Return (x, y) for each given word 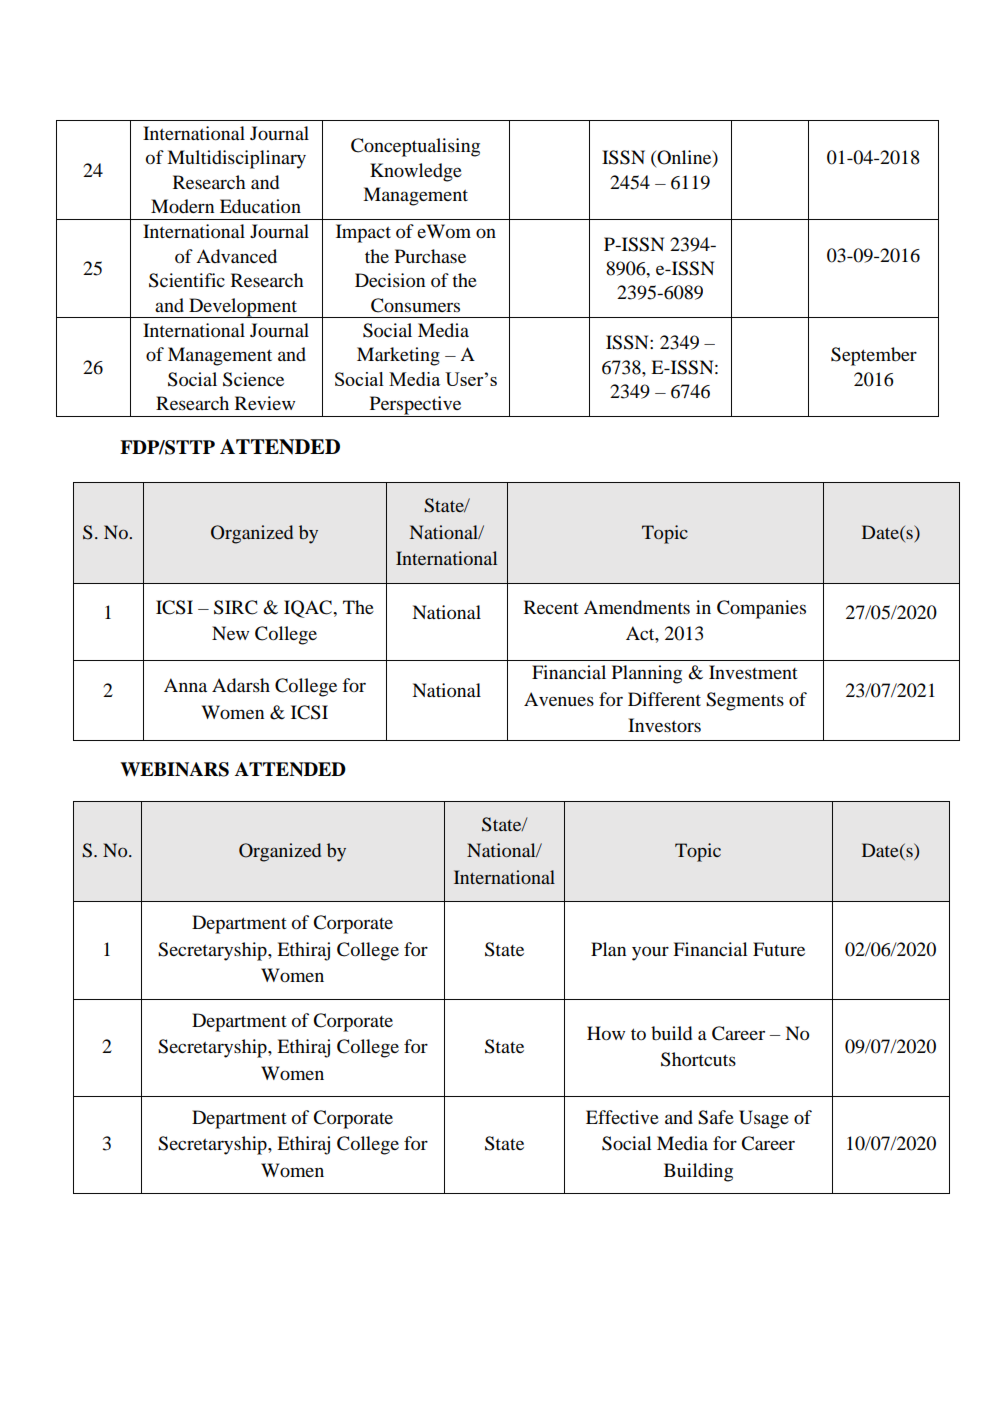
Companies (761, 609)
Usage (764, 1119)
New (230, 633)
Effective (622, 1117)
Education (260, 206)
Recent (551, 607)
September (874, 356)
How (606, 1033)
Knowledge (416, 172)
